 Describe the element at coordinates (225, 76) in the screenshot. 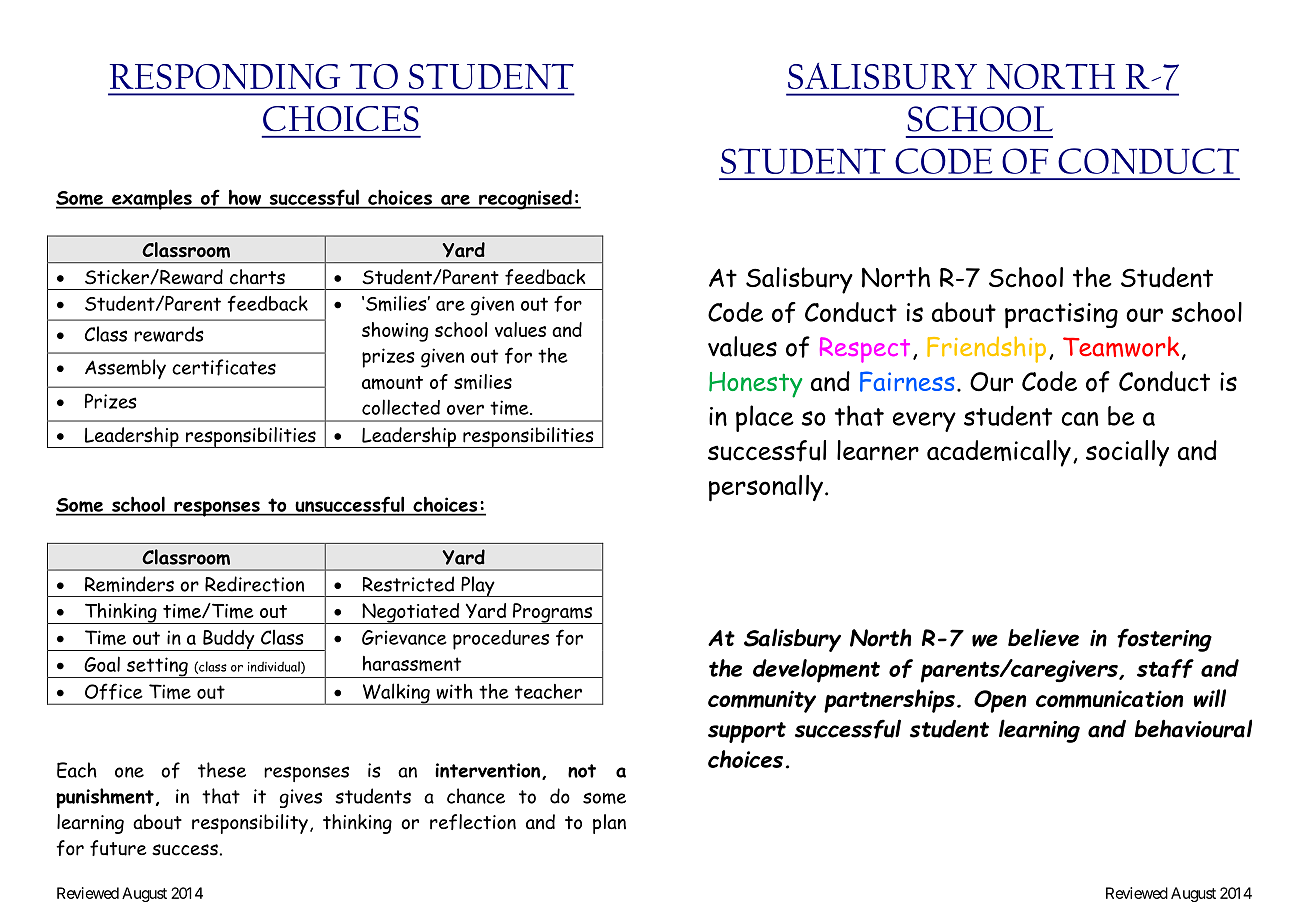

I see `RESPONDING` at that location.
